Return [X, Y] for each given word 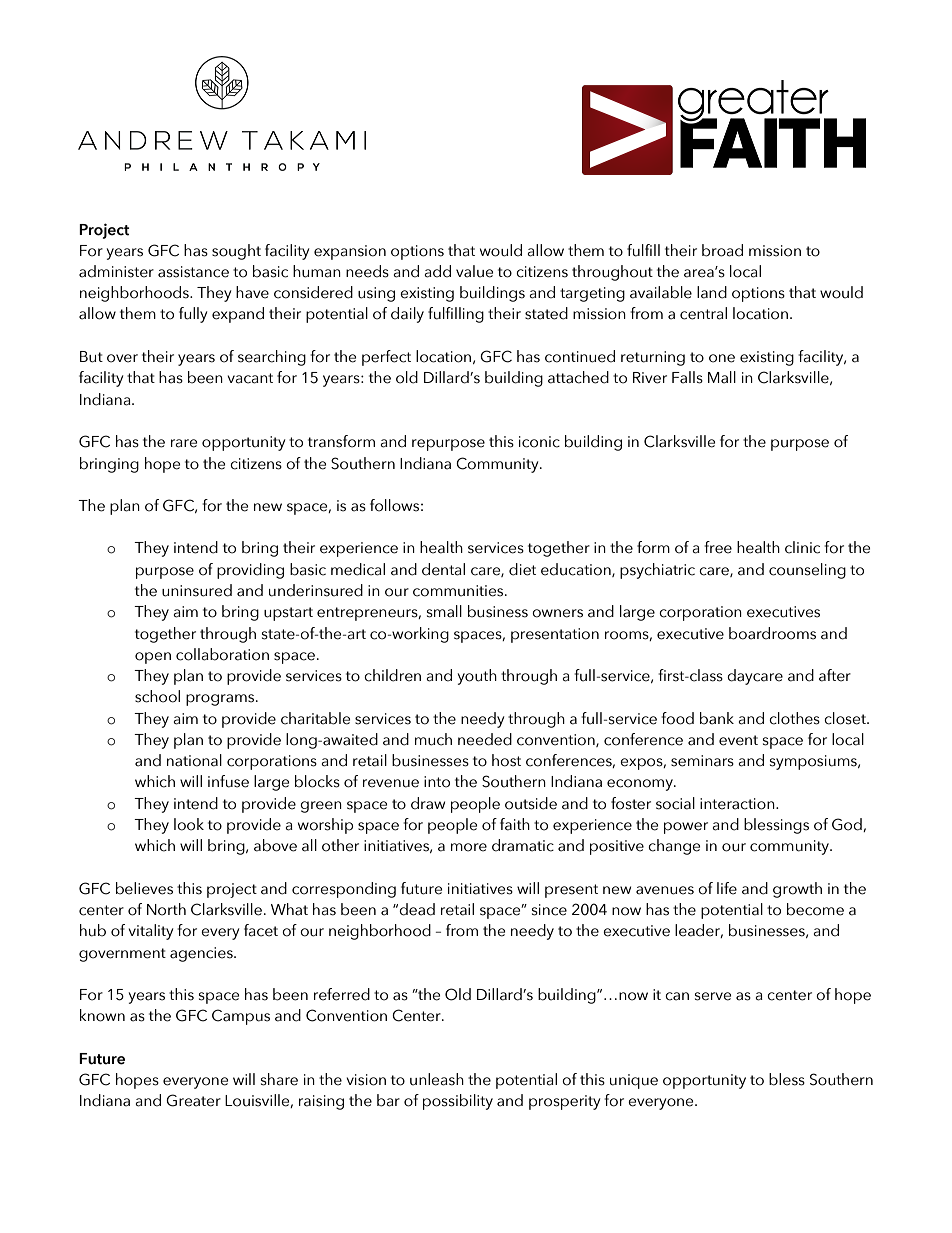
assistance [193, 272]
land [712, 292]
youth [477, 677]
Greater [193, 1100]
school [157, 696]
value [474, 271]
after [835, 675]
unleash [437, 1079]
